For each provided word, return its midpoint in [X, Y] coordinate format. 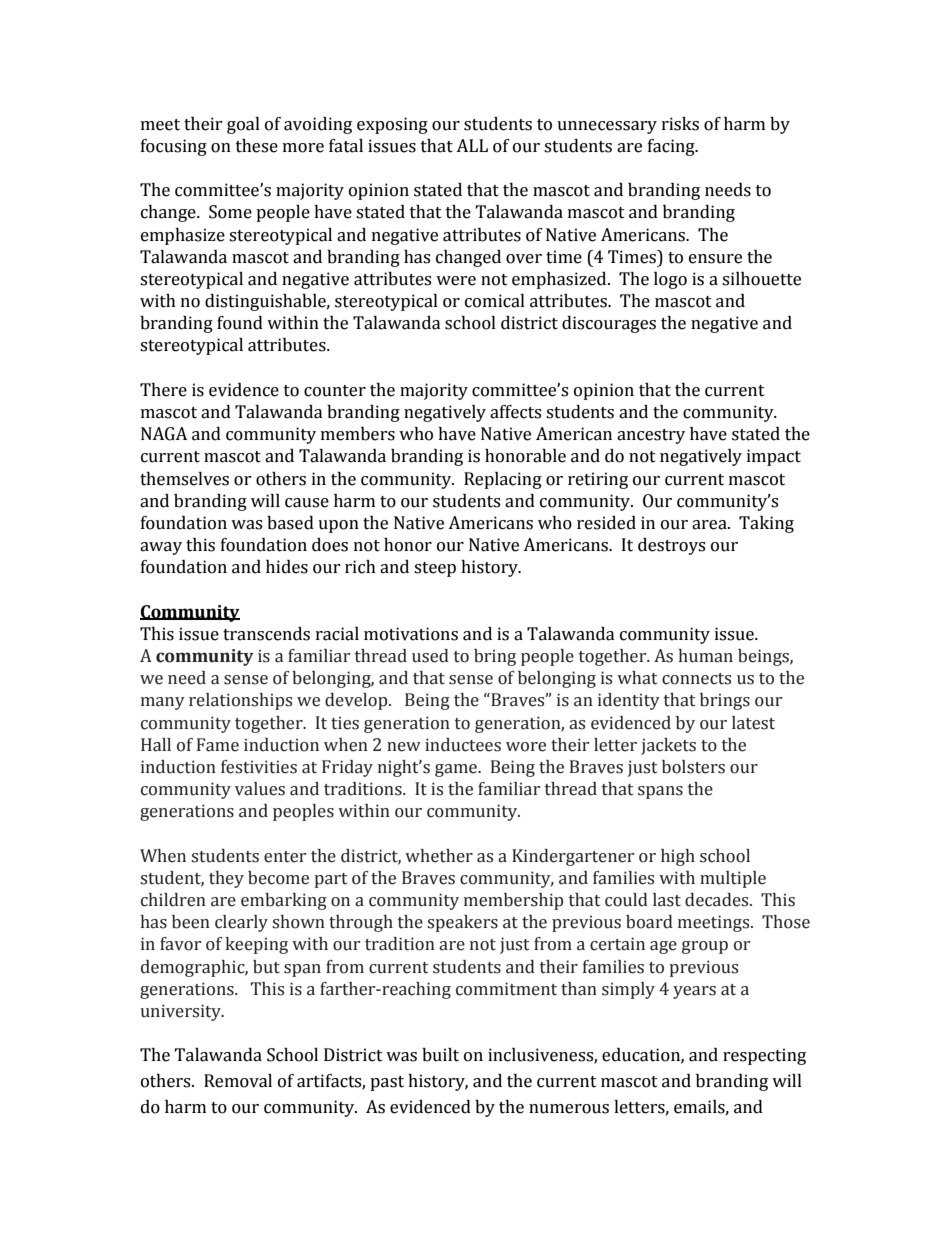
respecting [764, 1056]
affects [515, 412]
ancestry [651, 436]
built [440, 1055]
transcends [266, 634]
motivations [411, 634]
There [163, 390]
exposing [392, 125]
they [226, 879]
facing [672, 147]
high [678, 857]
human [706, 656]
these [257, 146]
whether [439, 856]
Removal [238, 1081]
